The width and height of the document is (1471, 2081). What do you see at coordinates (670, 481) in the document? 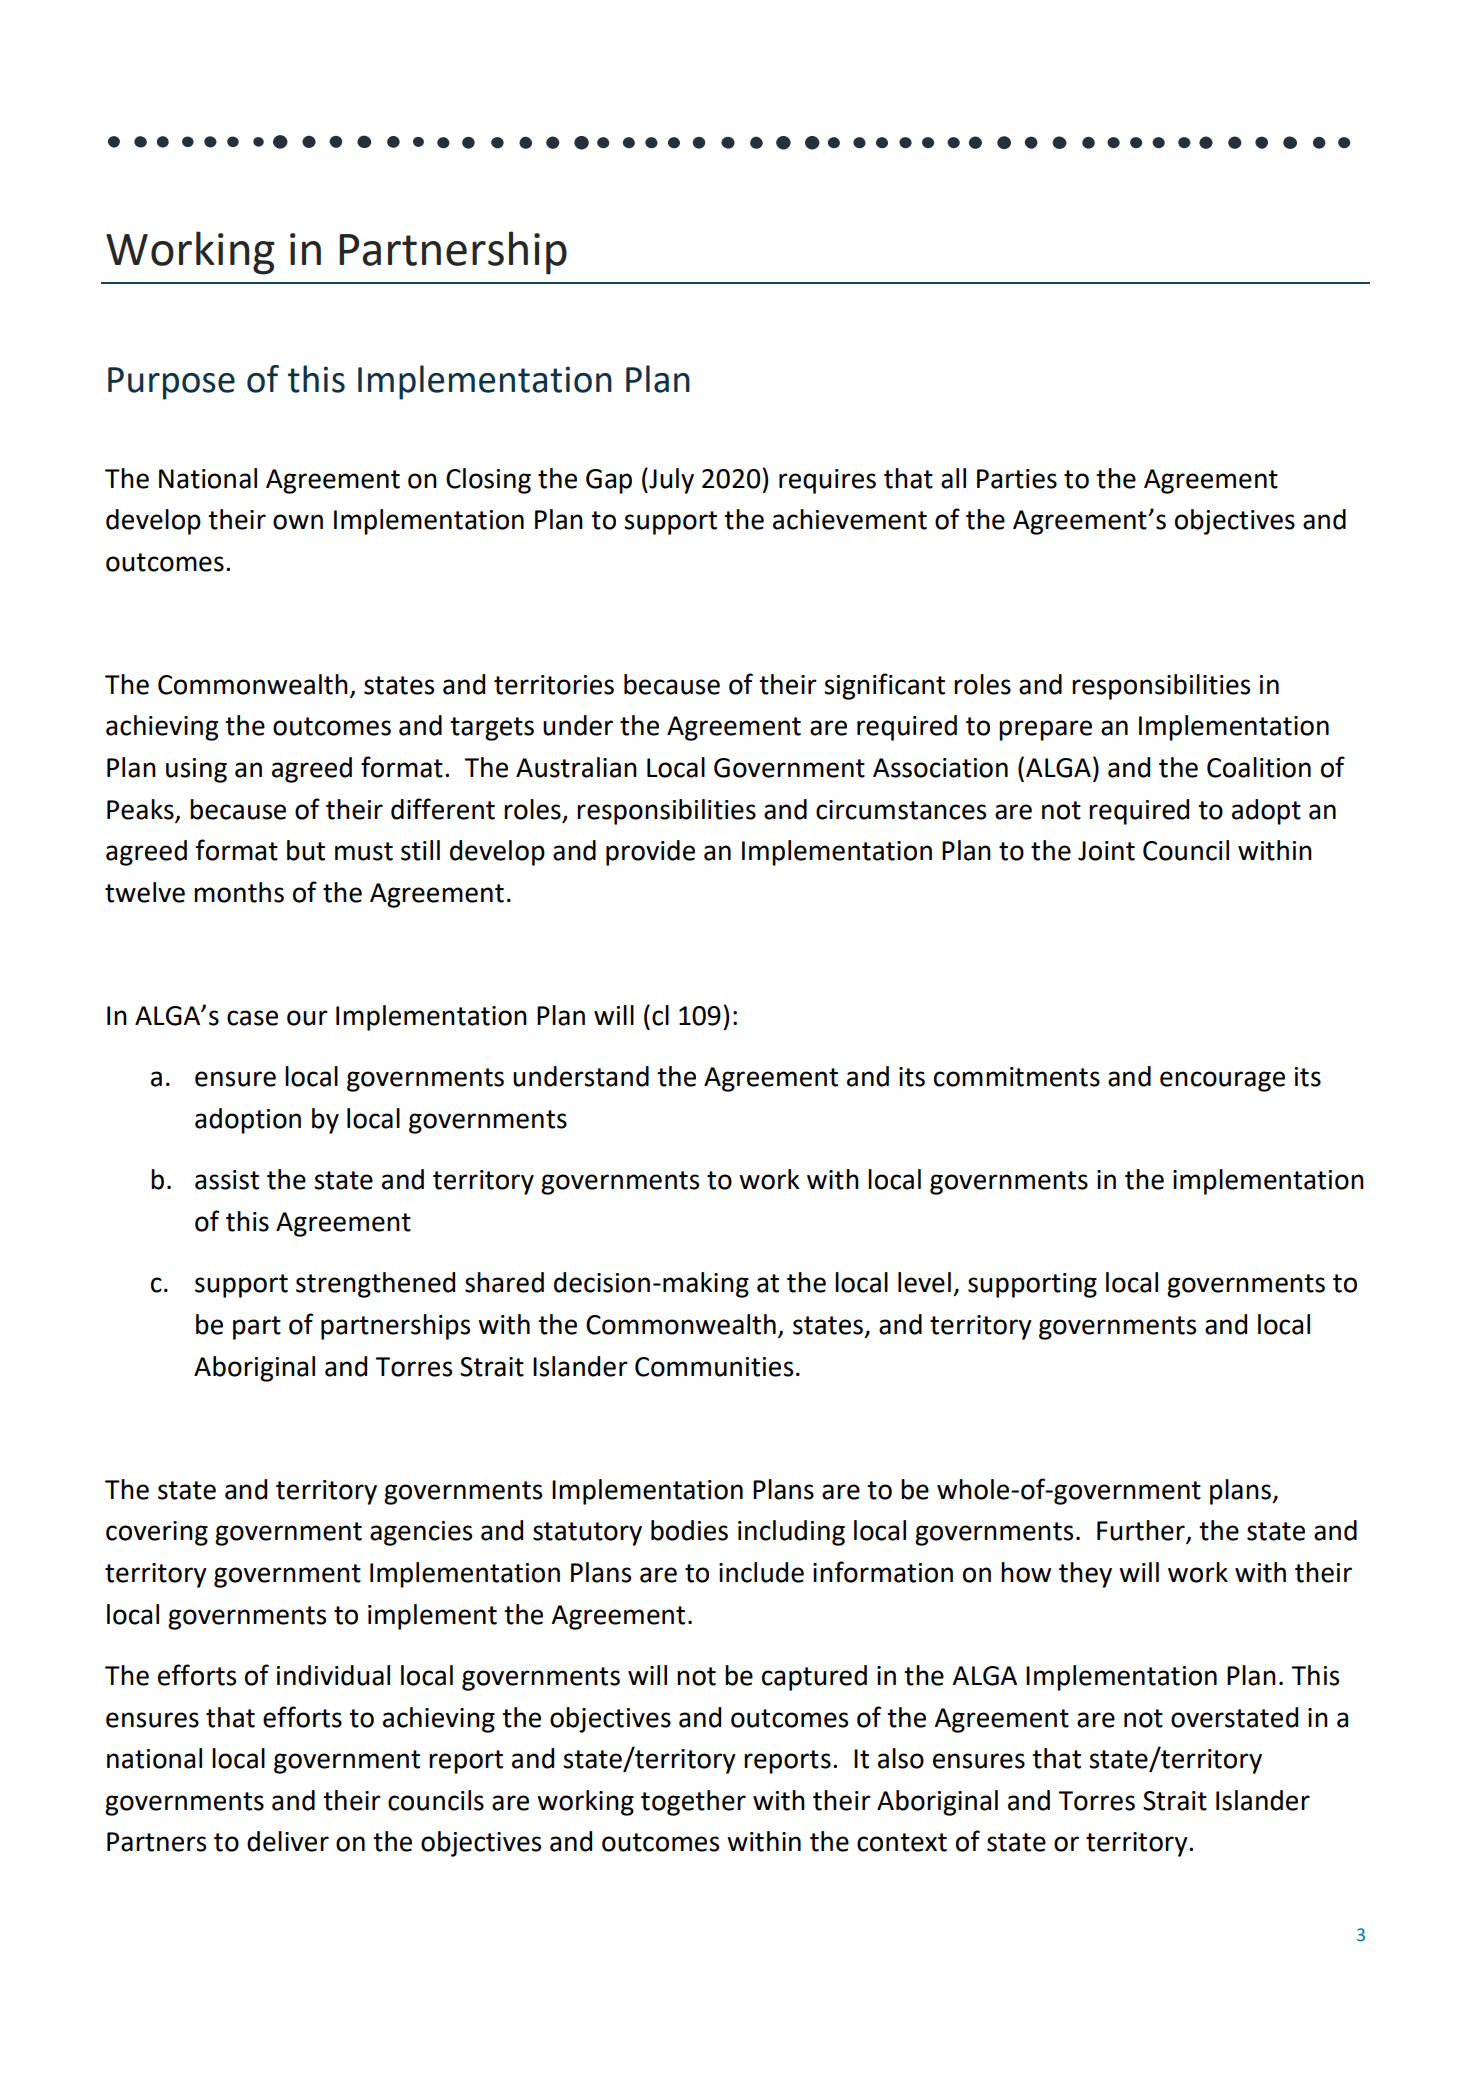
I see `July` at bounding box center [670, 481].
